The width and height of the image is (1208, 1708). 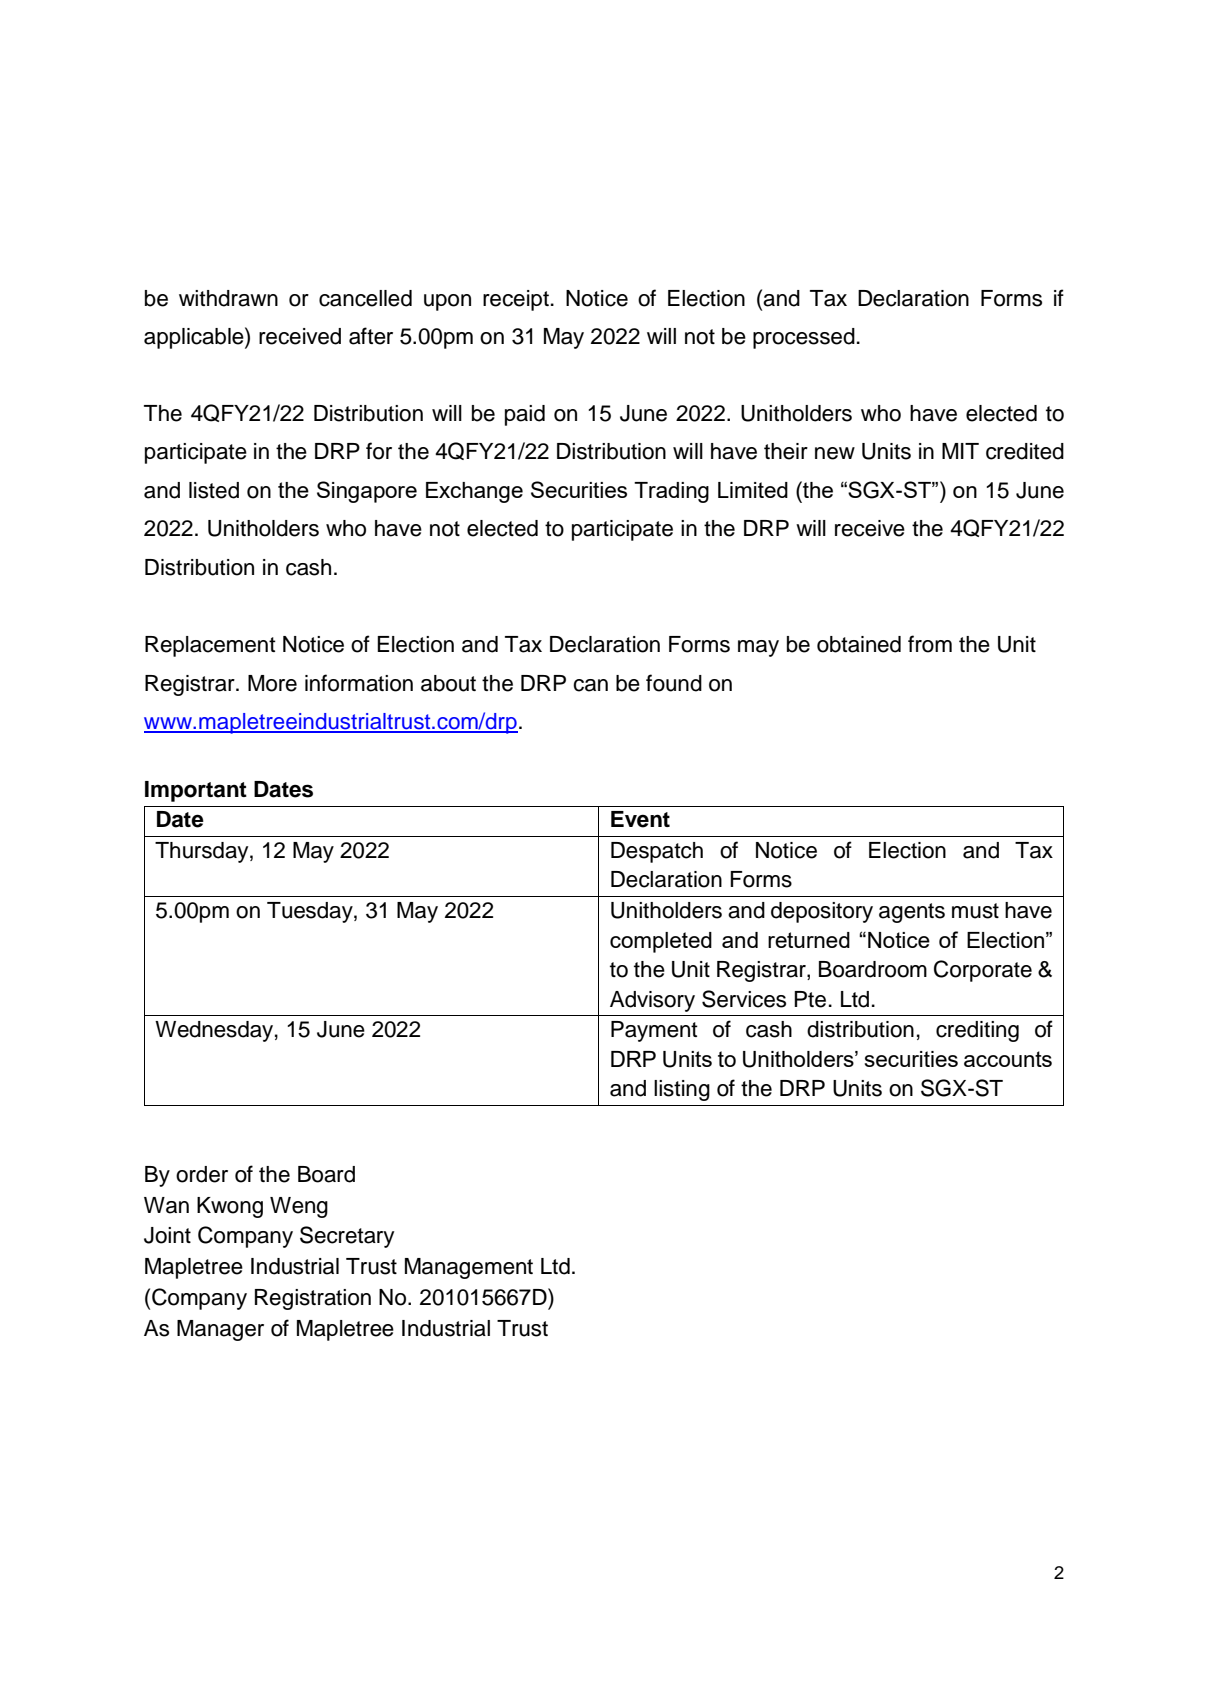 What do you see at coordinates (1008, 1059) in the image?
I see `accounts` at bounding box center [1008, 1059].
